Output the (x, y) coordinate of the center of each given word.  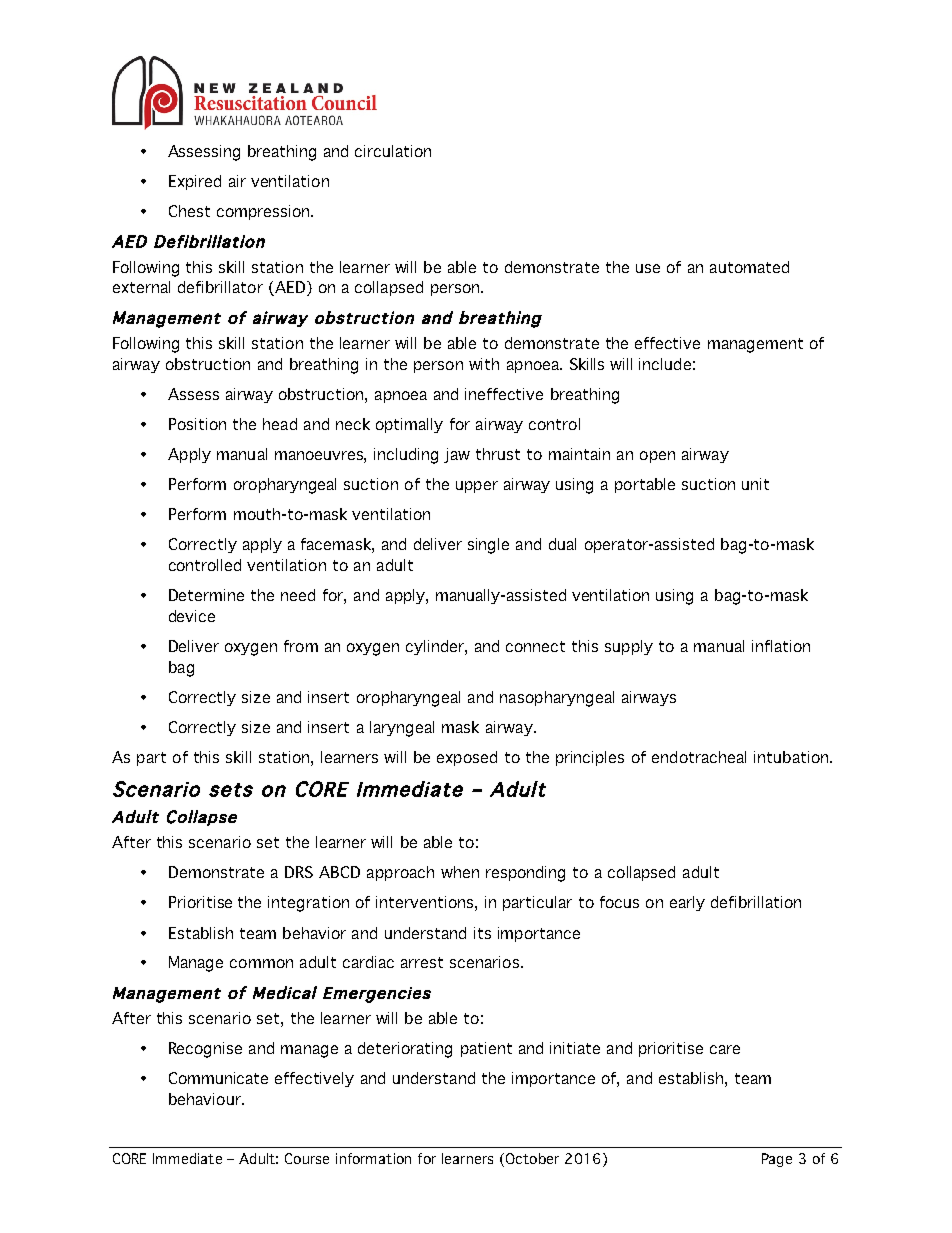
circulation (393, 151)
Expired (195, 182)
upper (477, 487)
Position (197, 424)
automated (749, 267)
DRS (299, 872)
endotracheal (699, 757)
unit (755, 484)
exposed (467, 758)
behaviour (206, 1099)
